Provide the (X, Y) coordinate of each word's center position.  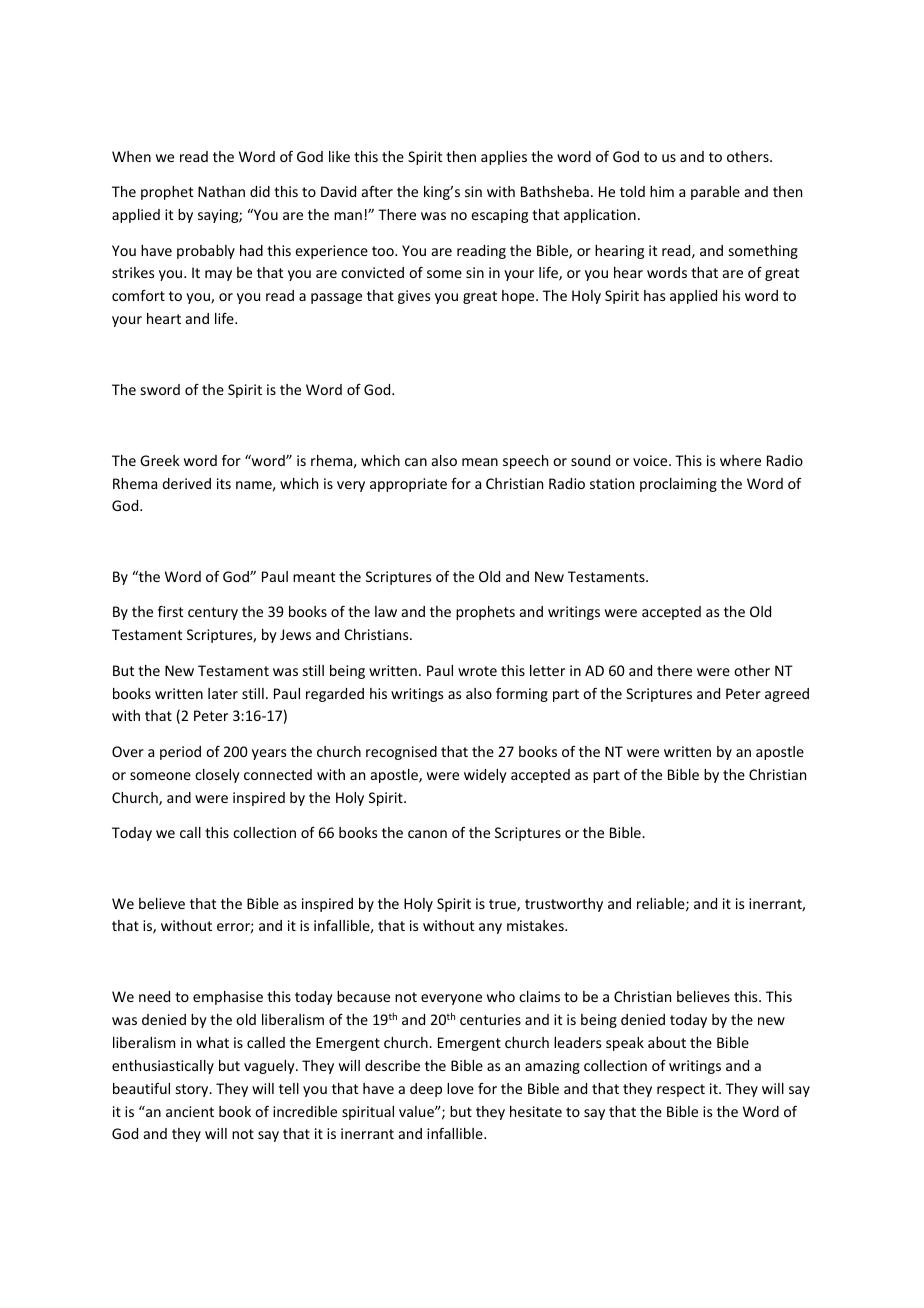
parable (715, 193)
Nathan (221, 191)
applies (504, 158)
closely (217, 776)
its (224, 483)
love (460, 1088)
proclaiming (678, 485)
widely (485, 776)
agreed (787, 695)
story (193, 1090)
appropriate (408, 485)
